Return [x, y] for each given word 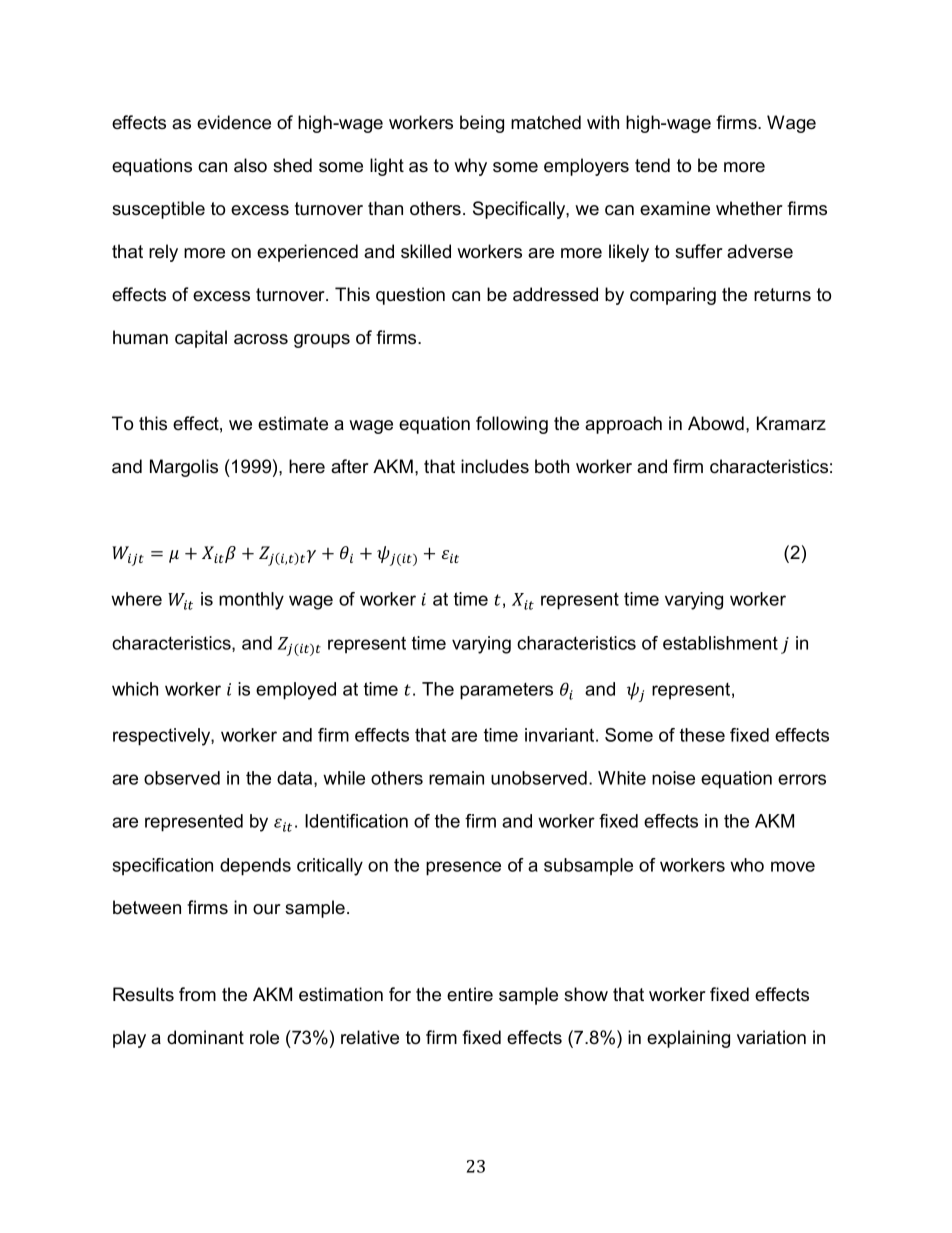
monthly [251, 601]
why [470, 167]
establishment [720, 643]
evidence [234, 122]
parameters [506, 691]
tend [652, 165]
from [197, 994]
